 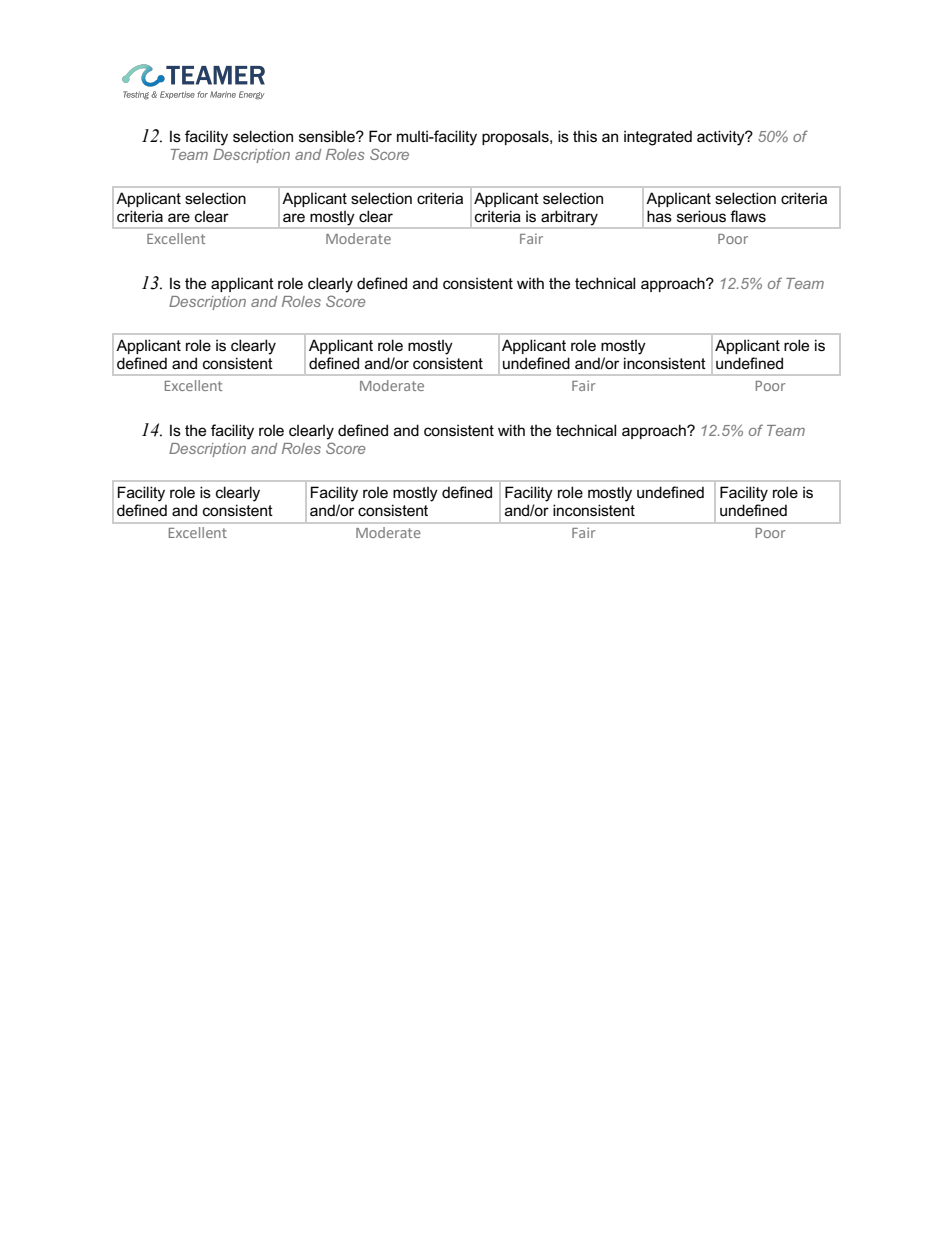 What do you see at coordinates (380, 136) in the screenshot?
I see `For` at bounding box center [380, 136].
